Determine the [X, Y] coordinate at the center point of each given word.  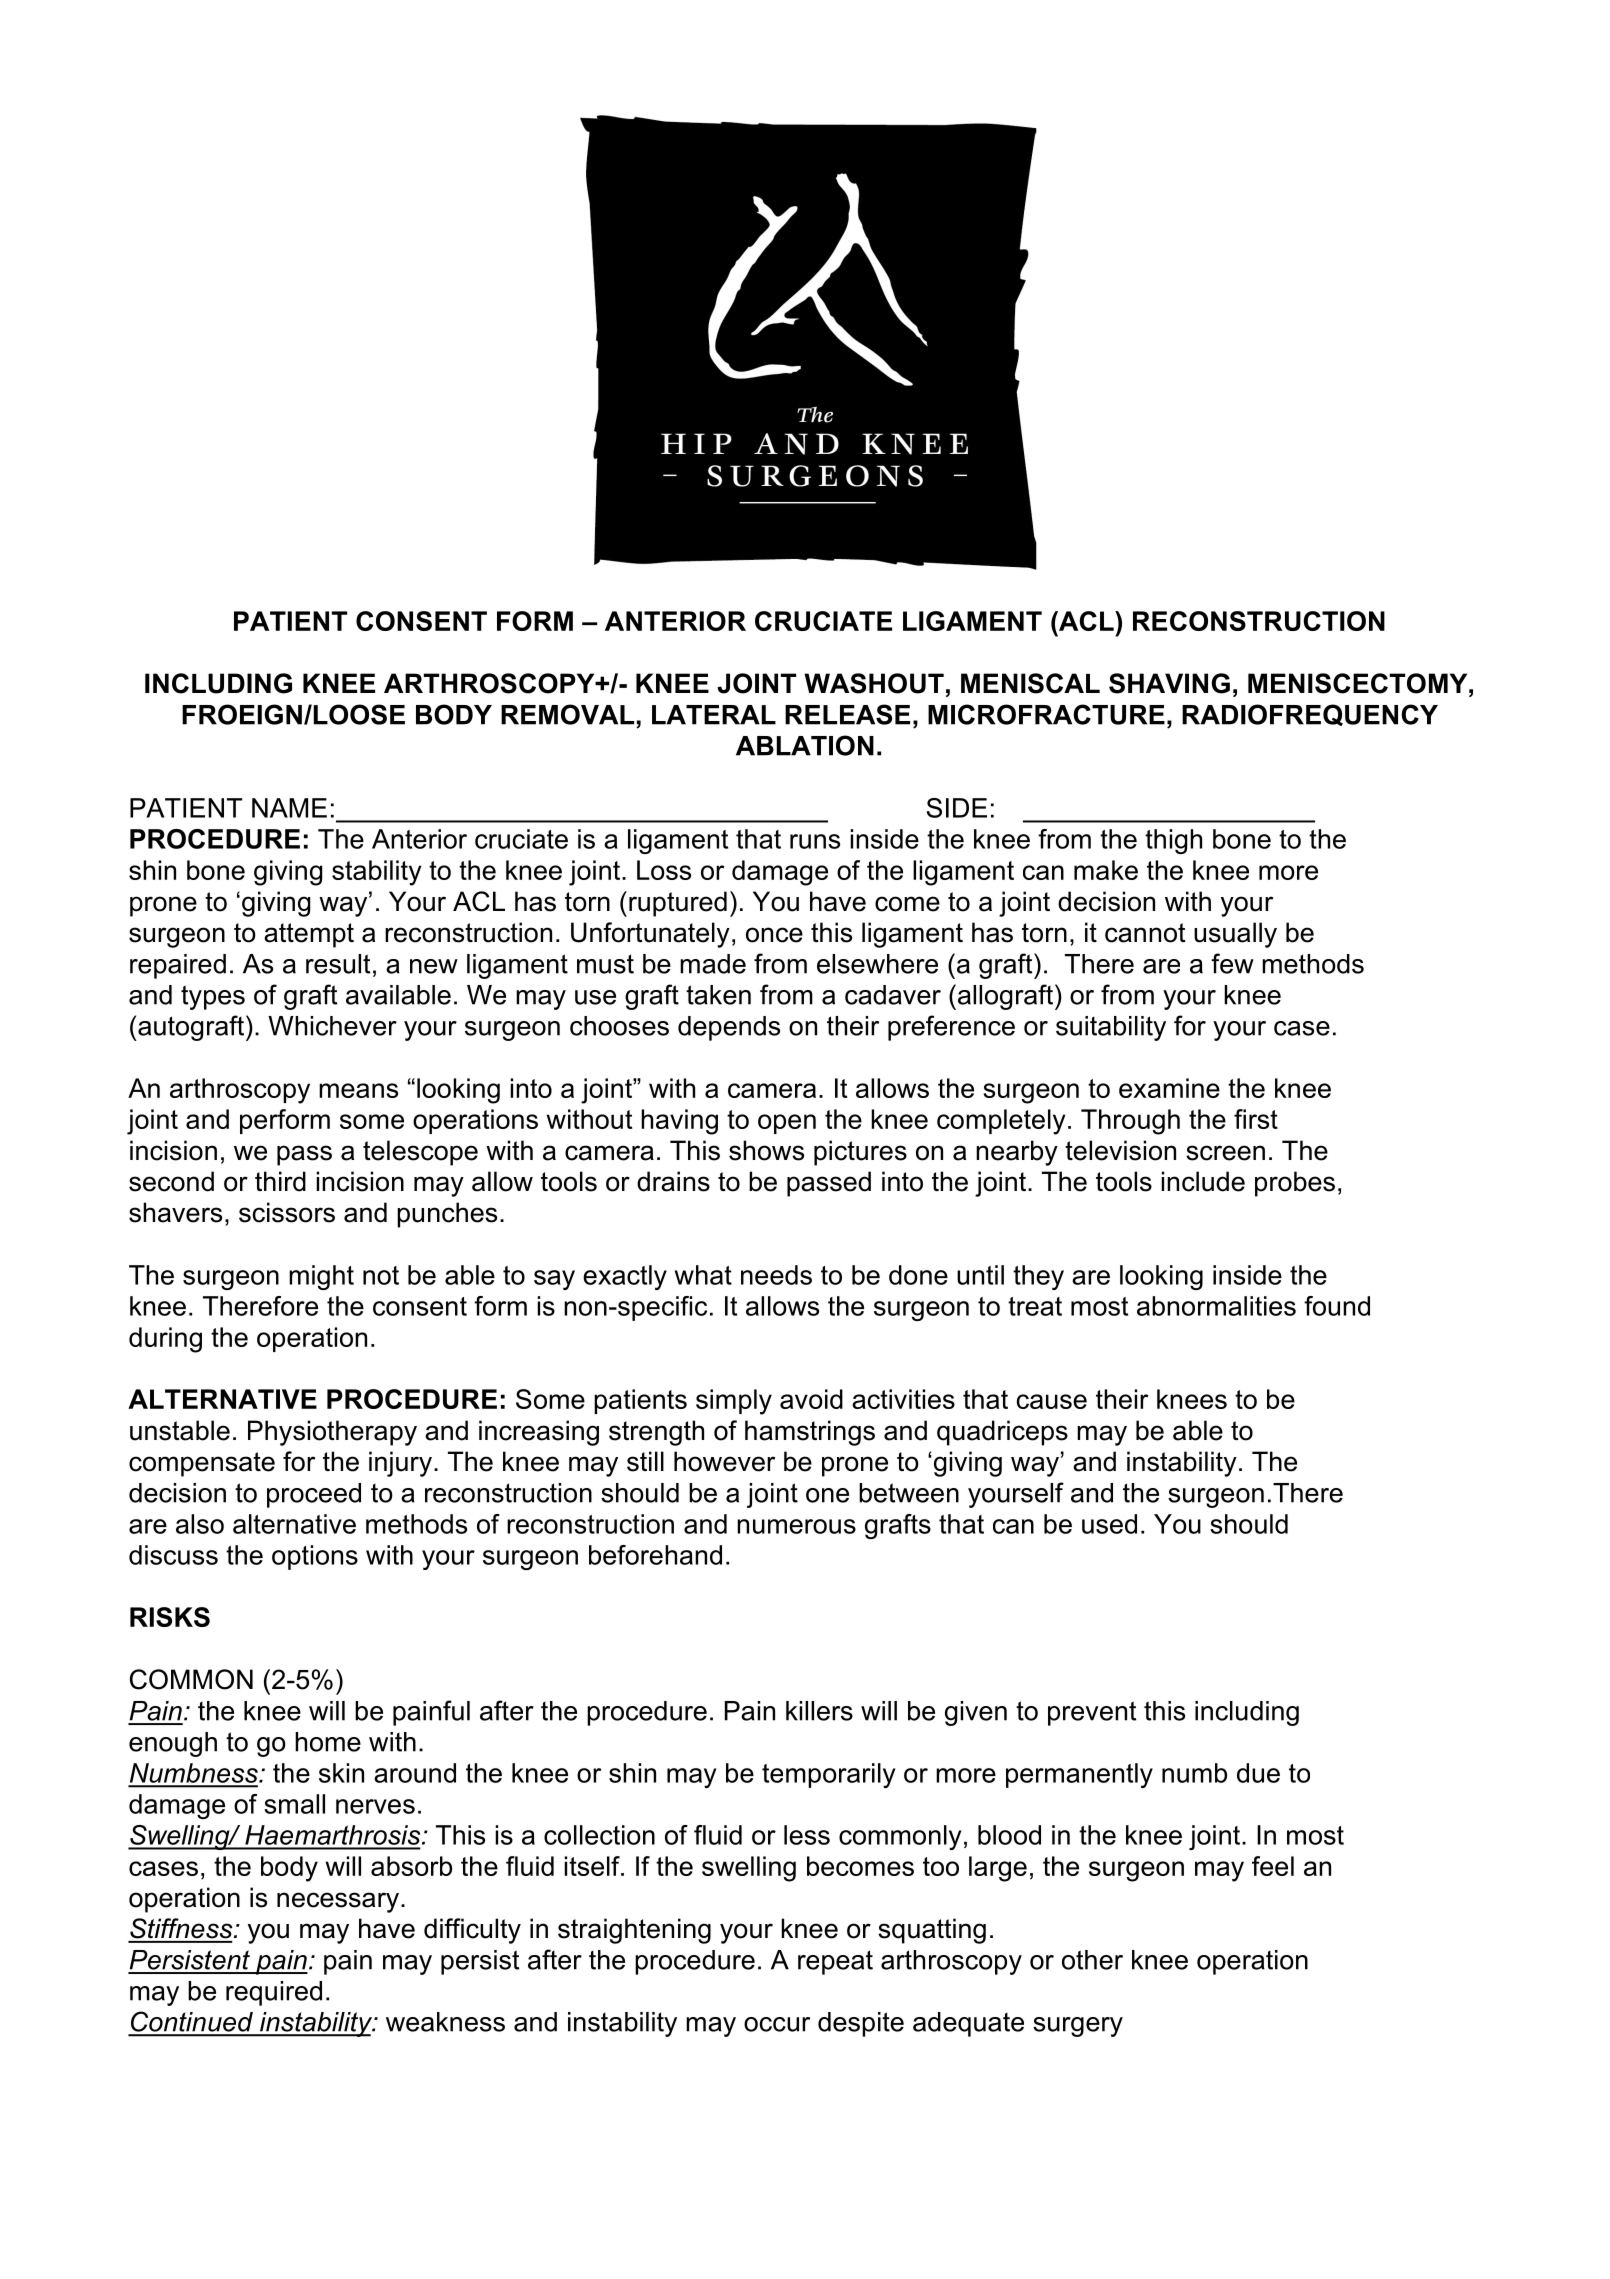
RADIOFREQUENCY [1310, 715]
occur [777, 2024]
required [274, 1993]
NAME [289, 808]
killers [819, 1711]
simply [734, 1402]
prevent [1092, 1713]
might [321, 1277]
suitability [1111, 1028]
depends [729, 1028]
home [328, 1742]
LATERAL [714, 715]
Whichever [332, 1026]
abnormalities [1216, 1306]
